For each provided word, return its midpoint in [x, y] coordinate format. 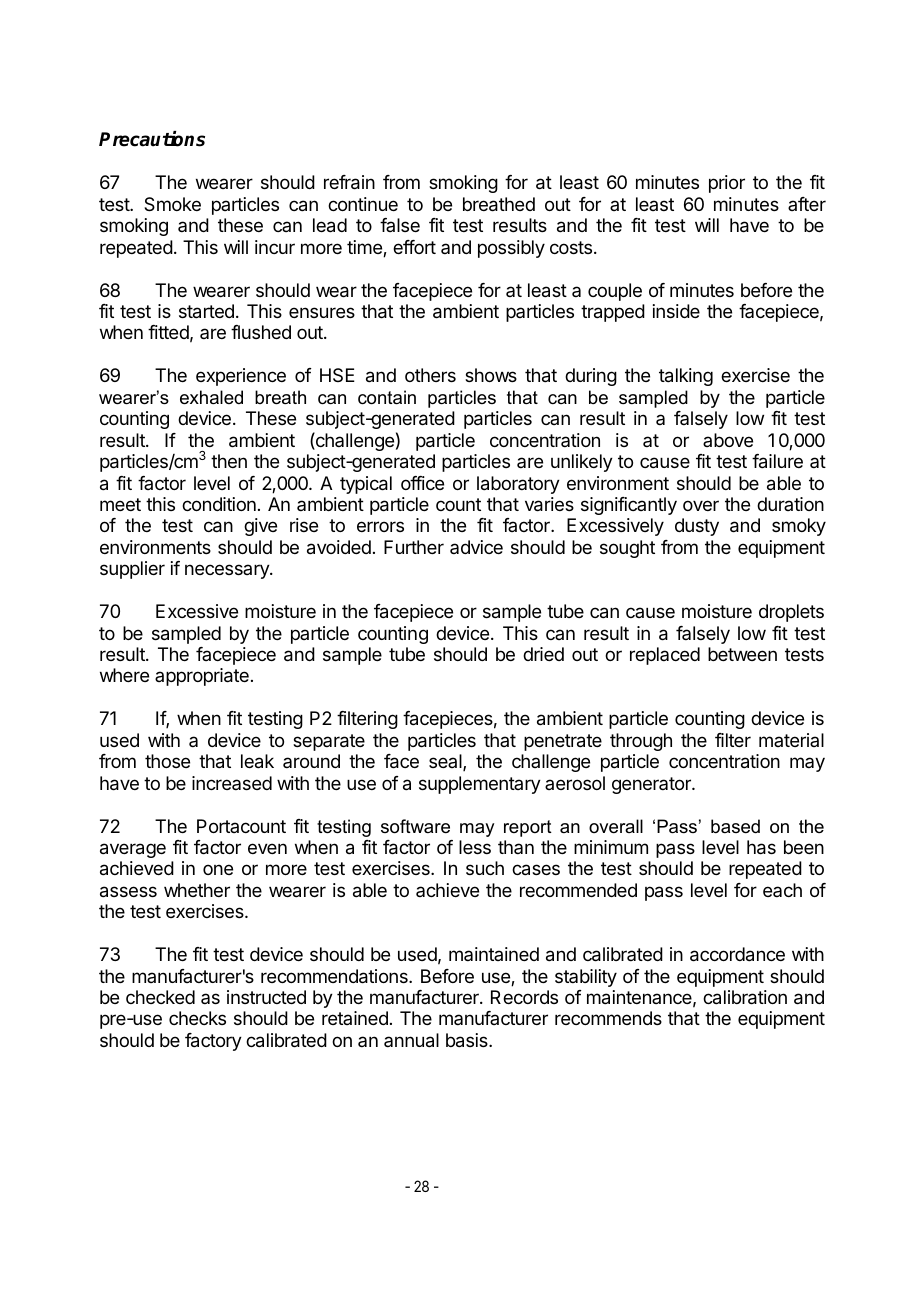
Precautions [152, 139]
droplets [791, 613]
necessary [228, 571]
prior [727, 184]
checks [197, 1018]
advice [476, 547]
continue [363, 204]
